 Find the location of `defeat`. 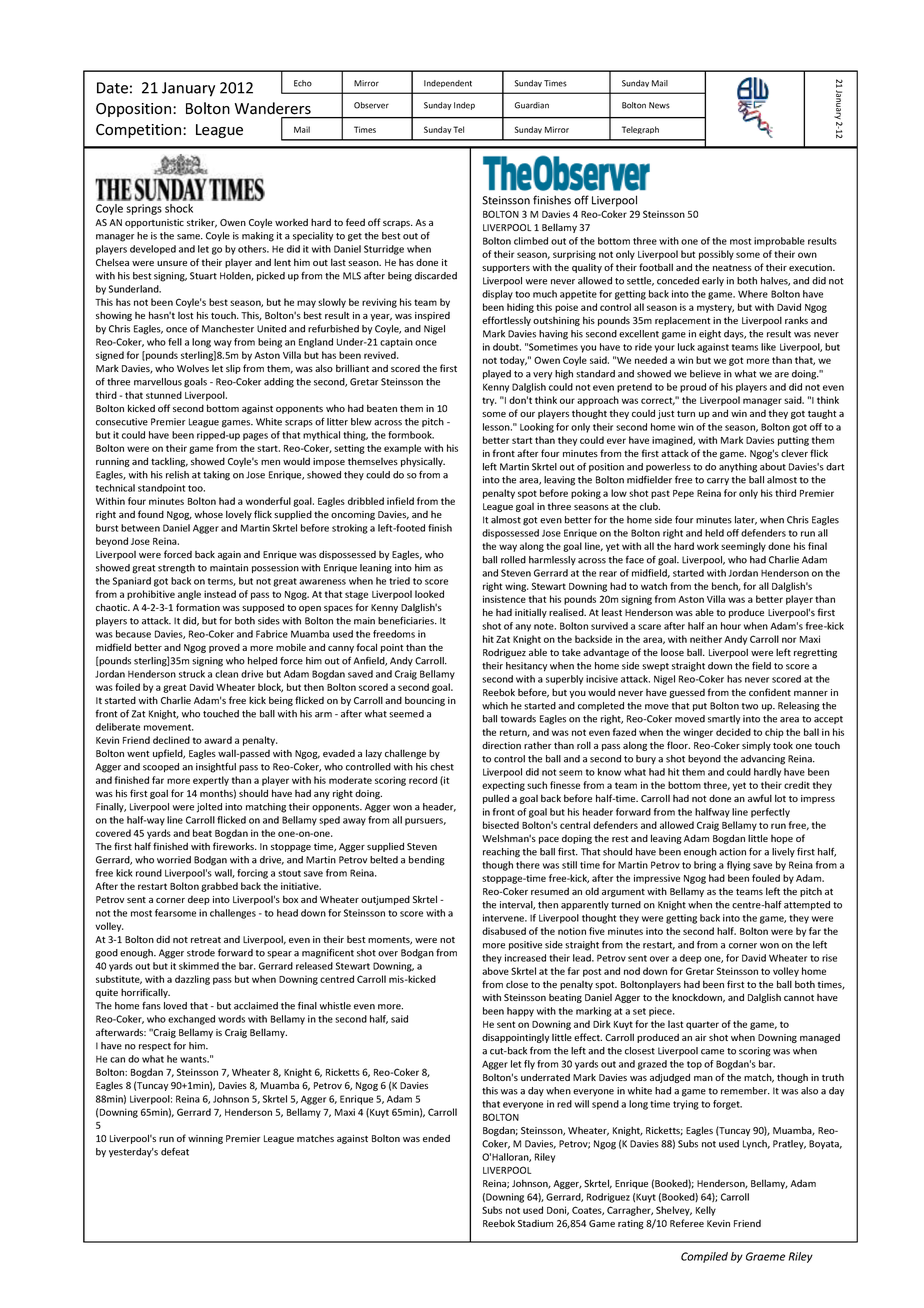

defeat is located at coordinates (175, 1151).
